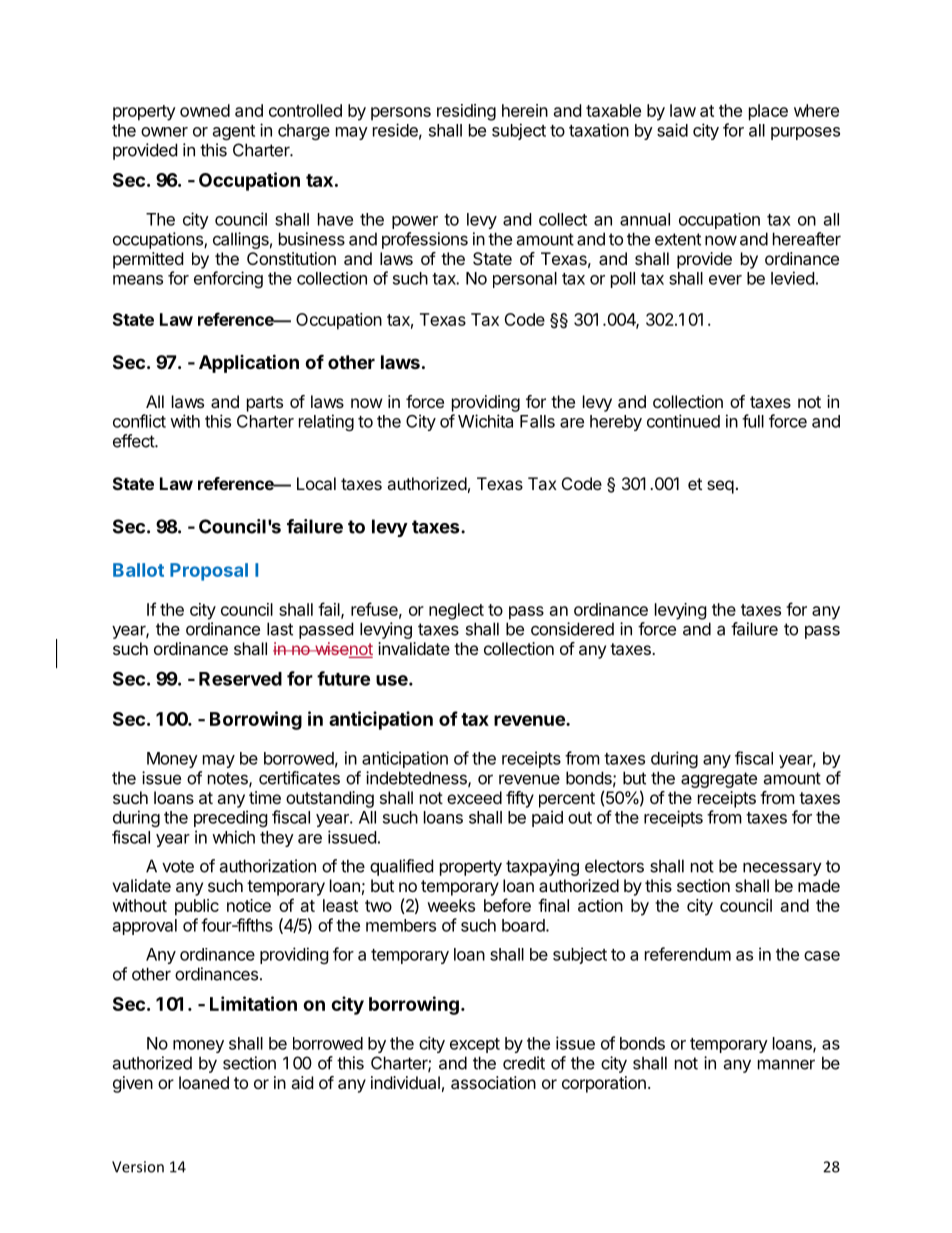 Image resolution: width=952 pixels, height=1233 pixels. I want to click on Wichita, so click(485, 421).
